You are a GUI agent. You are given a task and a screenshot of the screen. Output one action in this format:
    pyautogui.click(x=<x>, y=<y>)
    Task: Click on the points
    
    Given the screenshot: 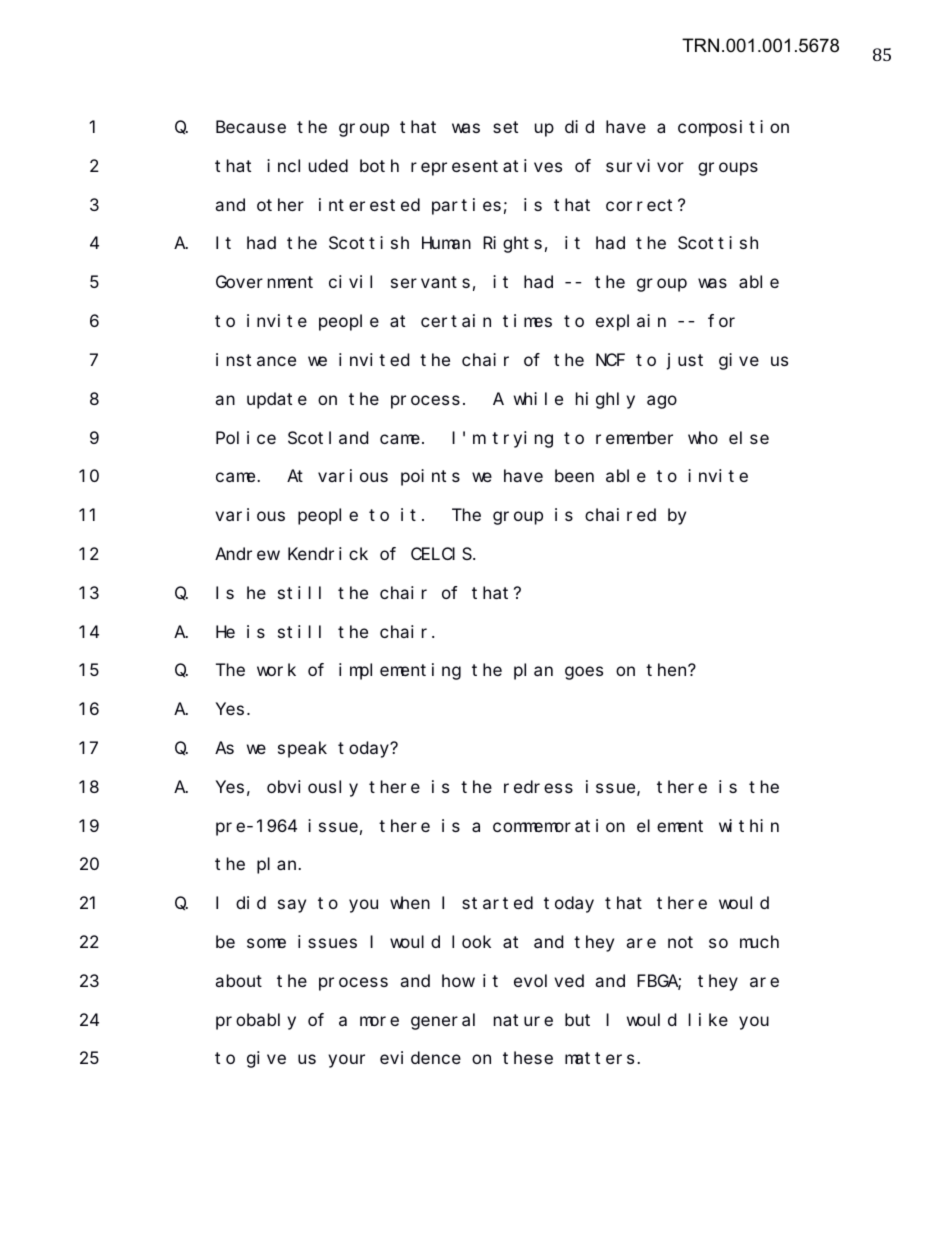 What is the action you would take?
    pyautogui.click(x=430, y=477)
